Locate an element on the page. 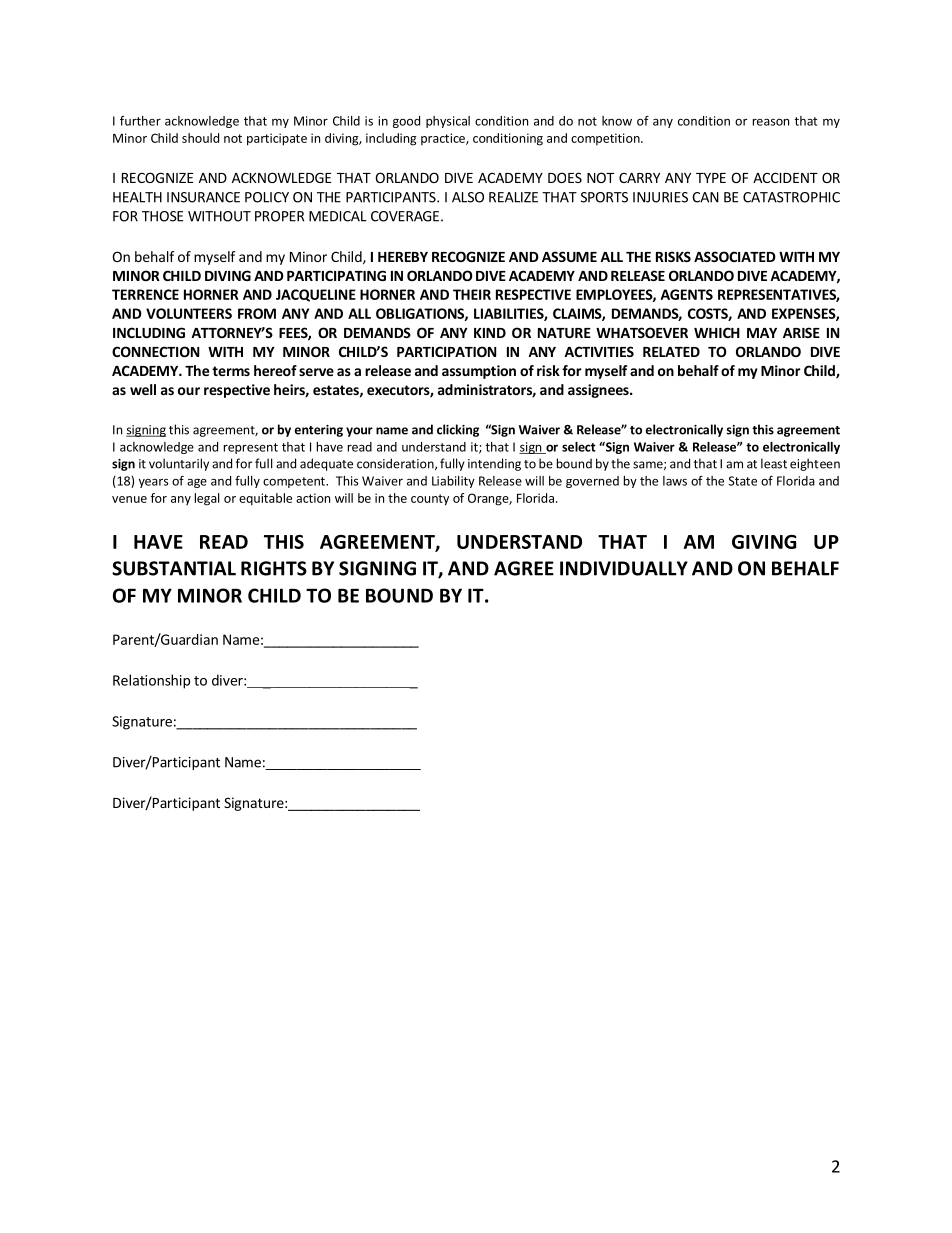  should is located at coordinates (200, 138).
